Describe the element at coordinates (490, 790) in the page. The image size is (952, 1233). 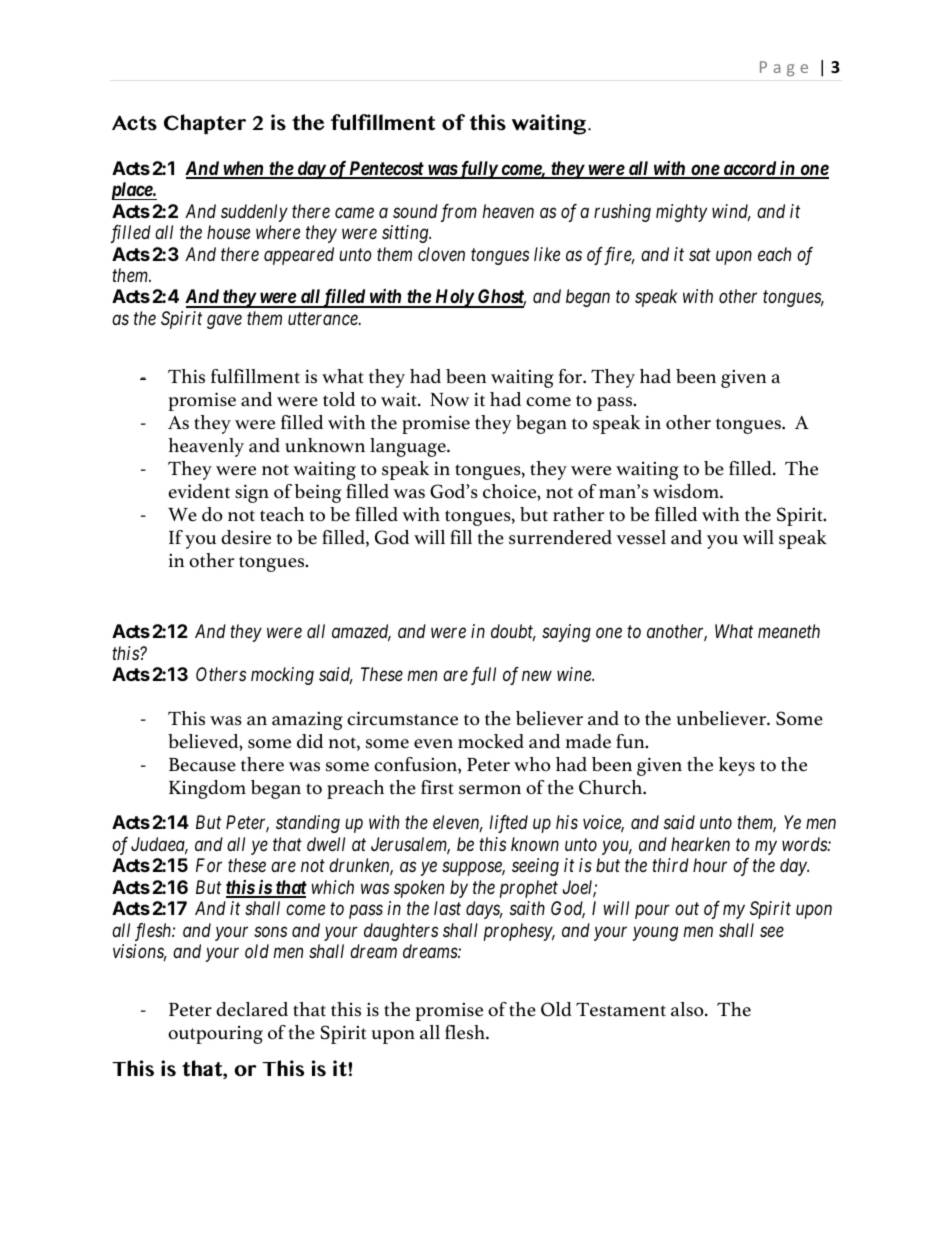
I see `sermon` at that location.
